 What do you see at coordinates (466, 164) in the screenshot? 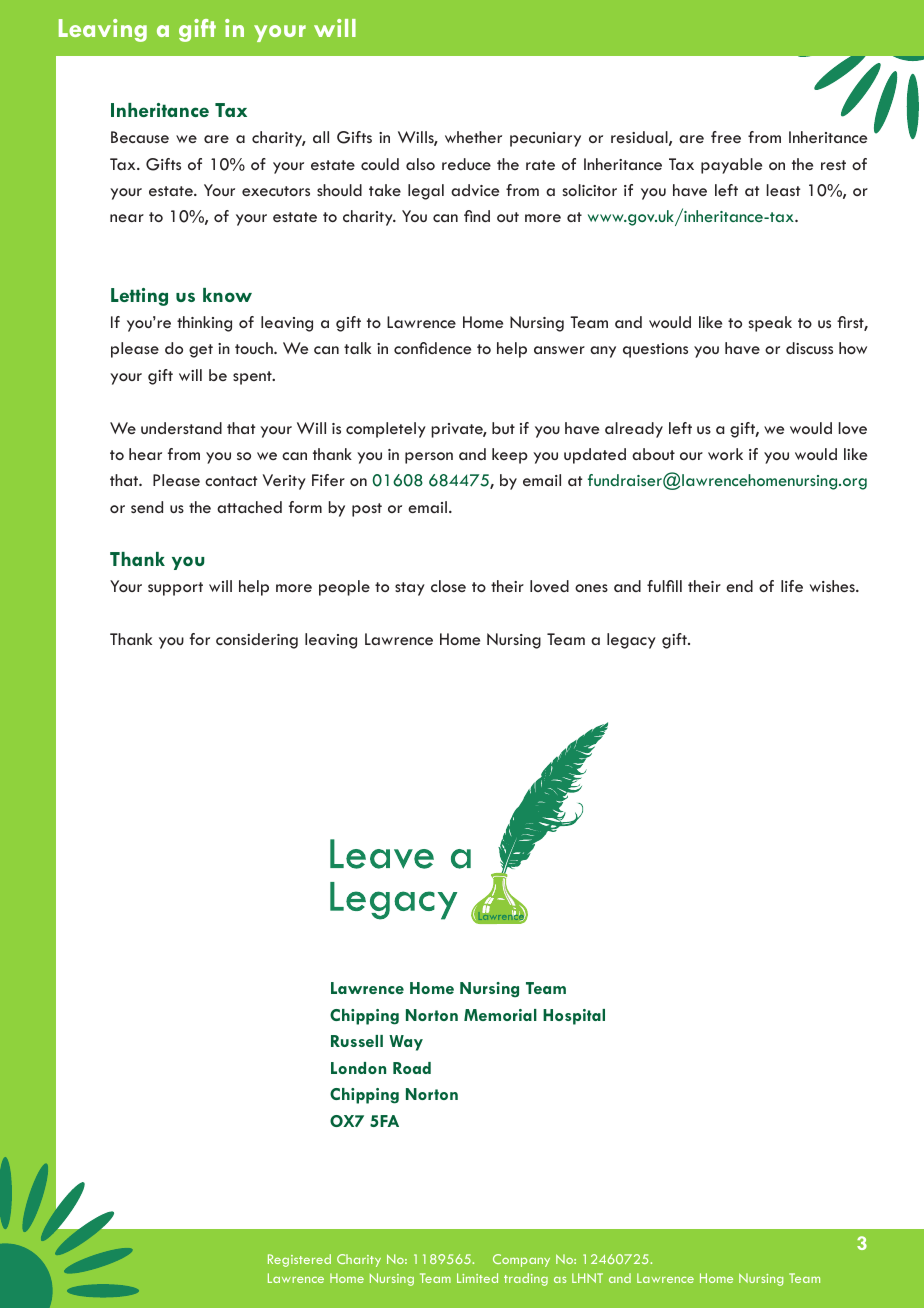
I see `reduce` at bounding box center [466, 164].
